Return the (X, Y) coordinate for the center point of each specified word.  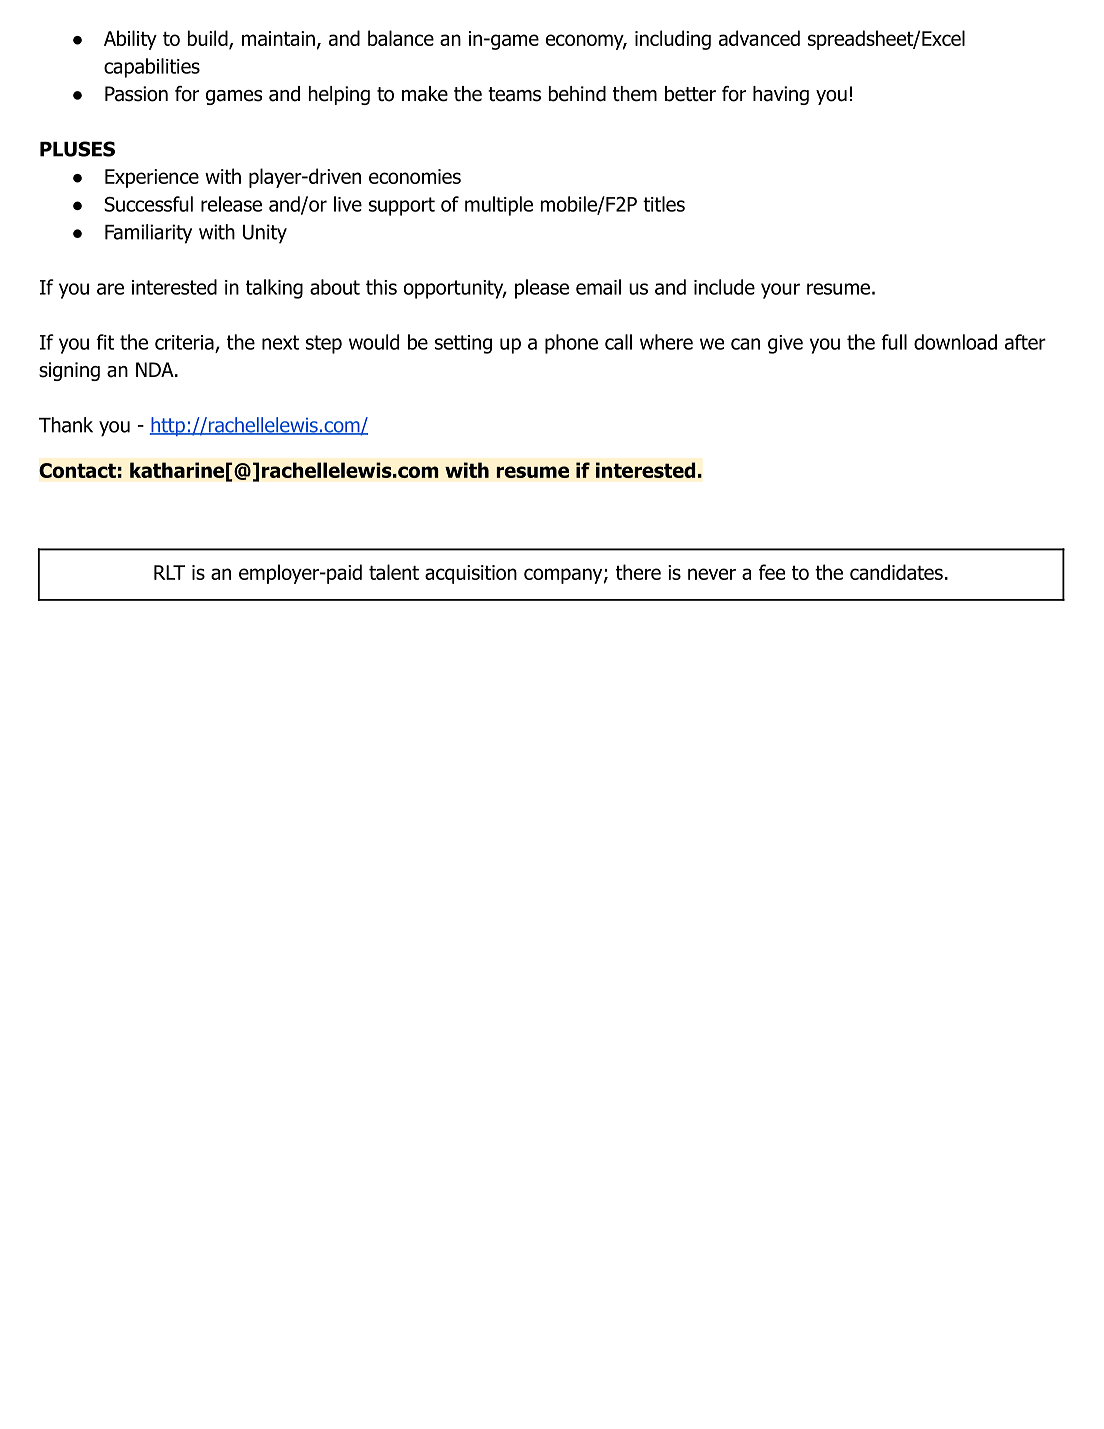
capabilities (152, 68)
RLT (169, 572)
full (894, 342)
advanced (759, 38)
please (542, 289)
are (110, 289)
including (673, 40)
